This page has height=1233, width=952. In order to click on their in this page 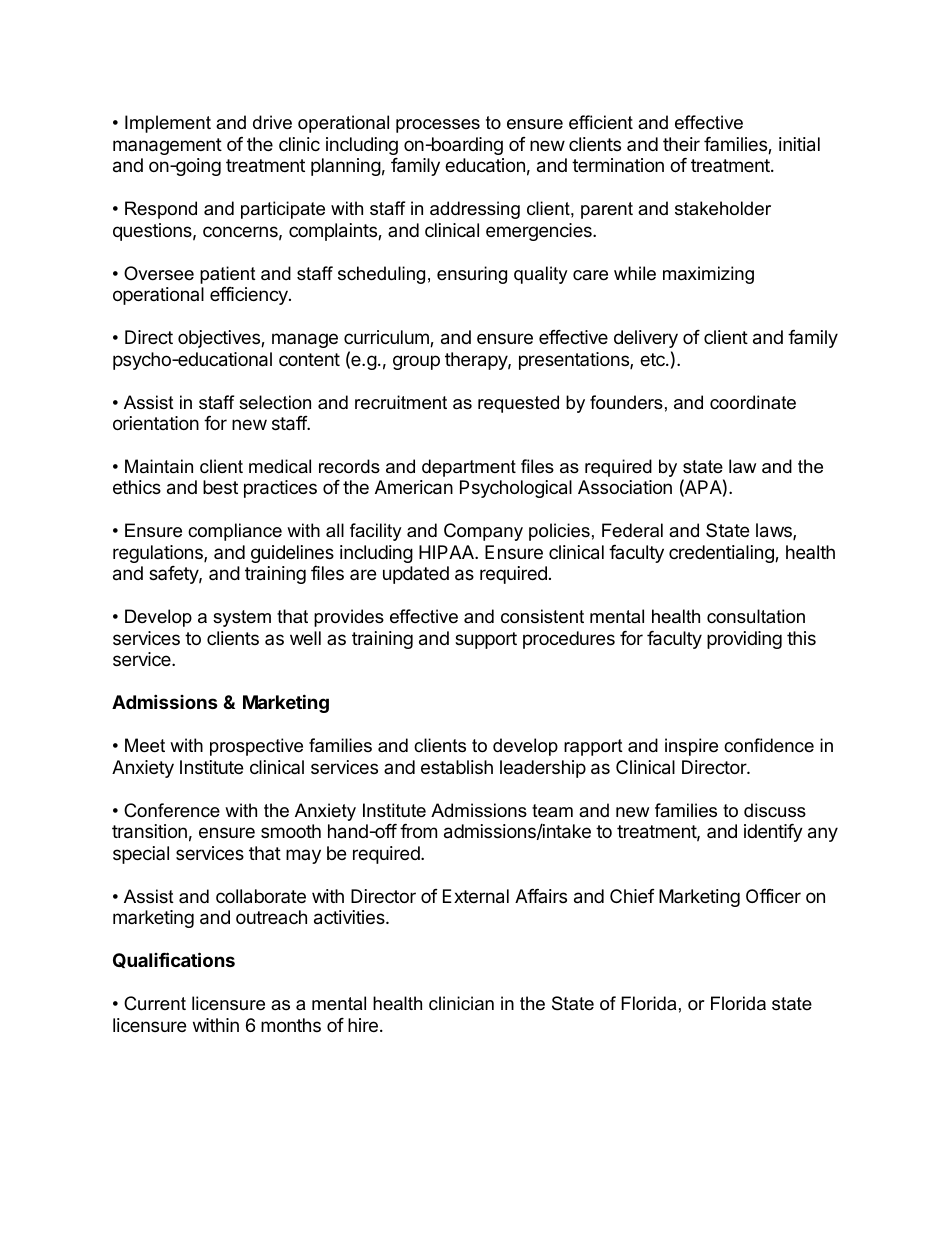, I will do `click(681, 144)`.
